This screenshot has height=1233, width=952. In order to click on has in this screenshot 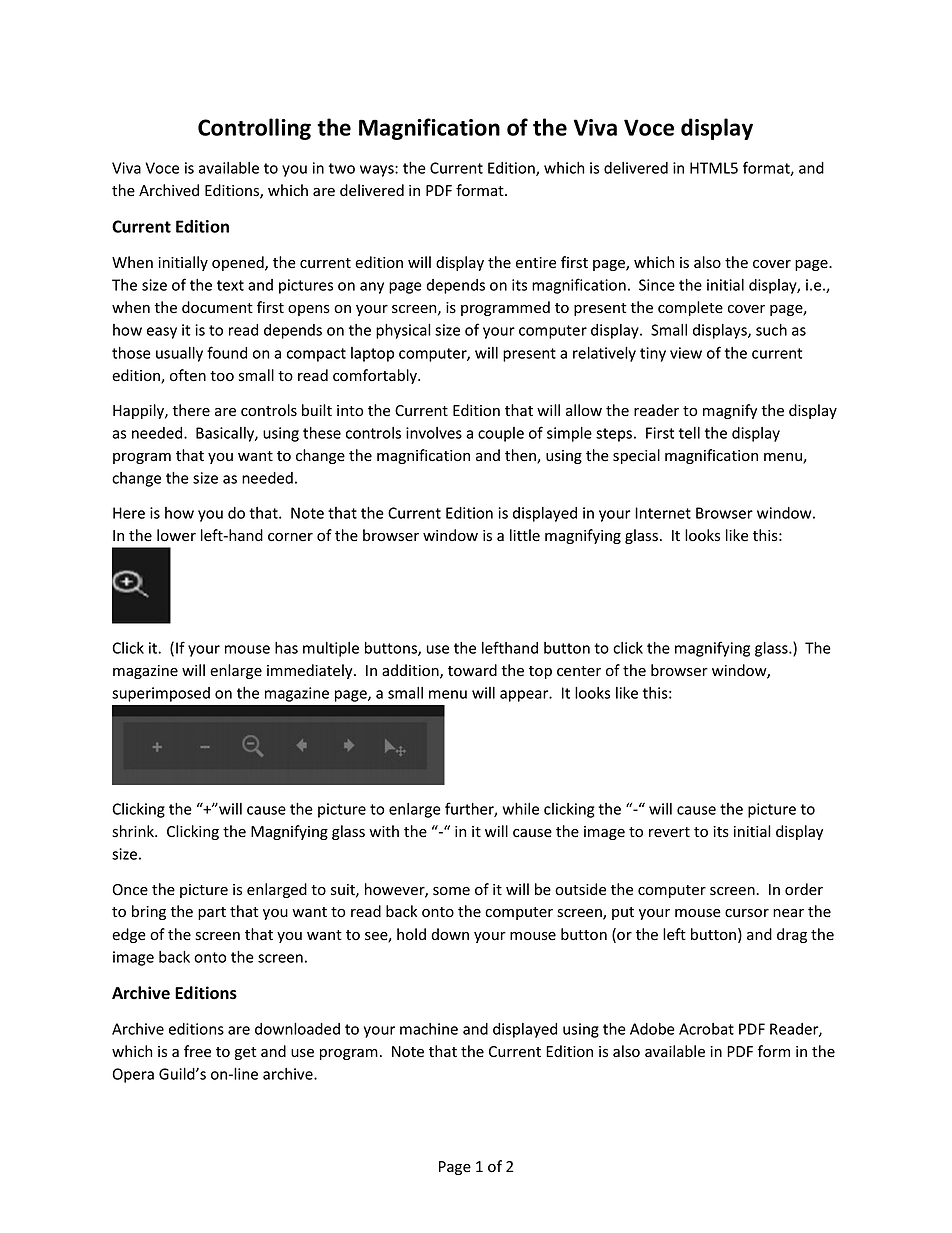, I will do `click(286, 648)`.
